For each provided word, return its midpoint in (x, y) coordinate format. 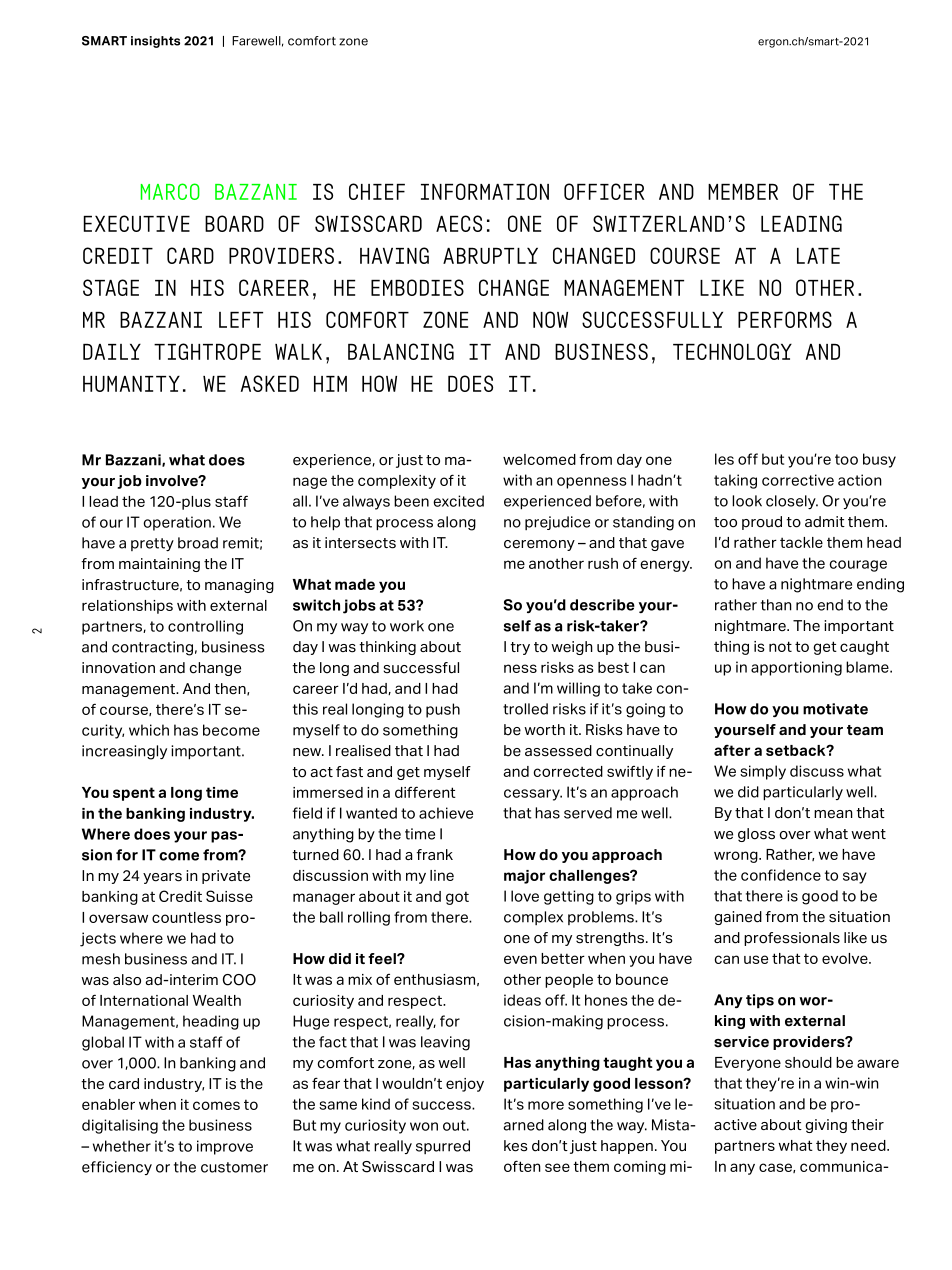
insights (155, 42)
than (776, 605)
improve (225, 1147)
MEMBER (743, 192)
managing (239, 586)
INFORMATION (485, 191)
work (407, 626)
